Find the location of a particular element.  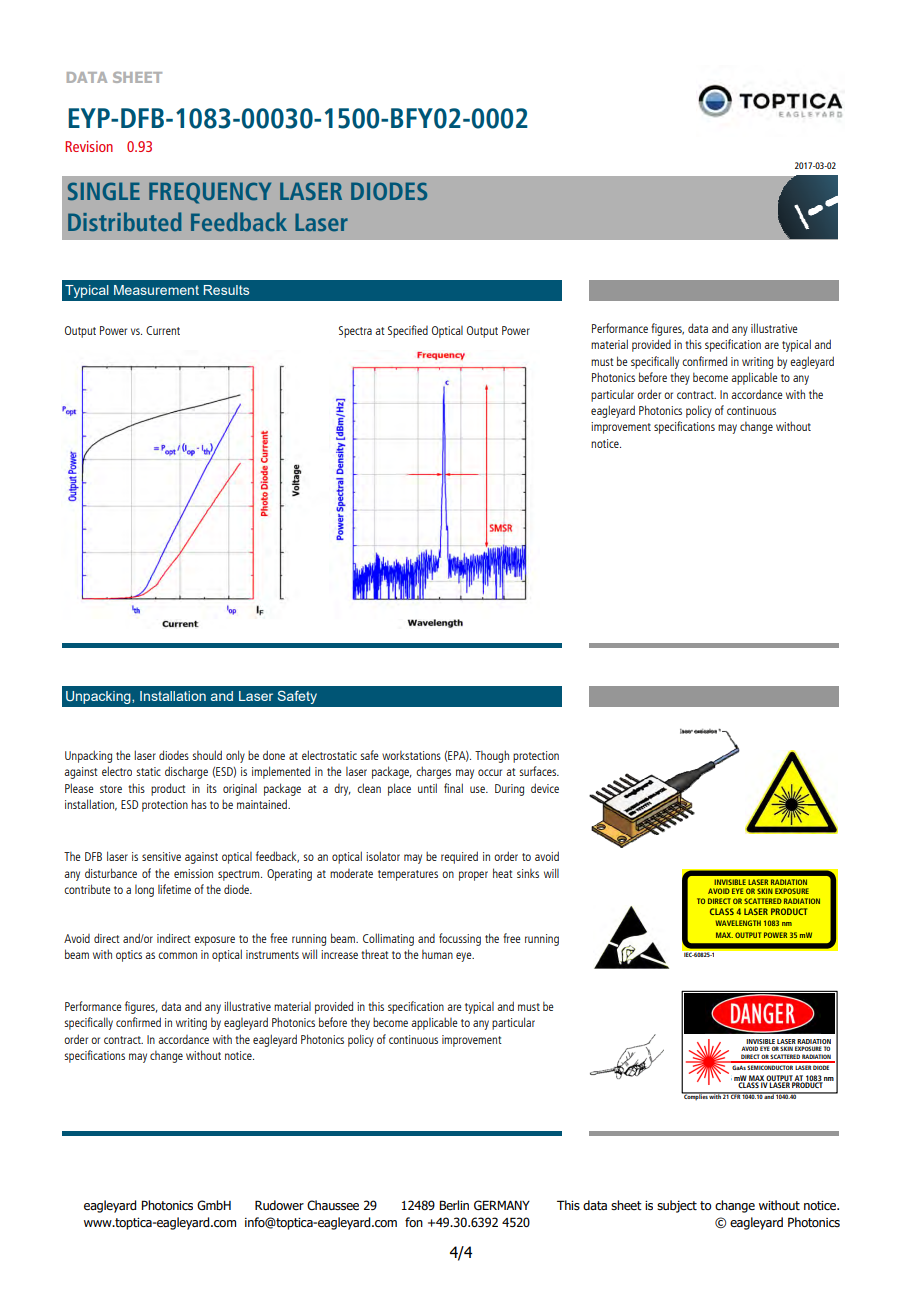

fon is located at coordinates (414, 1222).
